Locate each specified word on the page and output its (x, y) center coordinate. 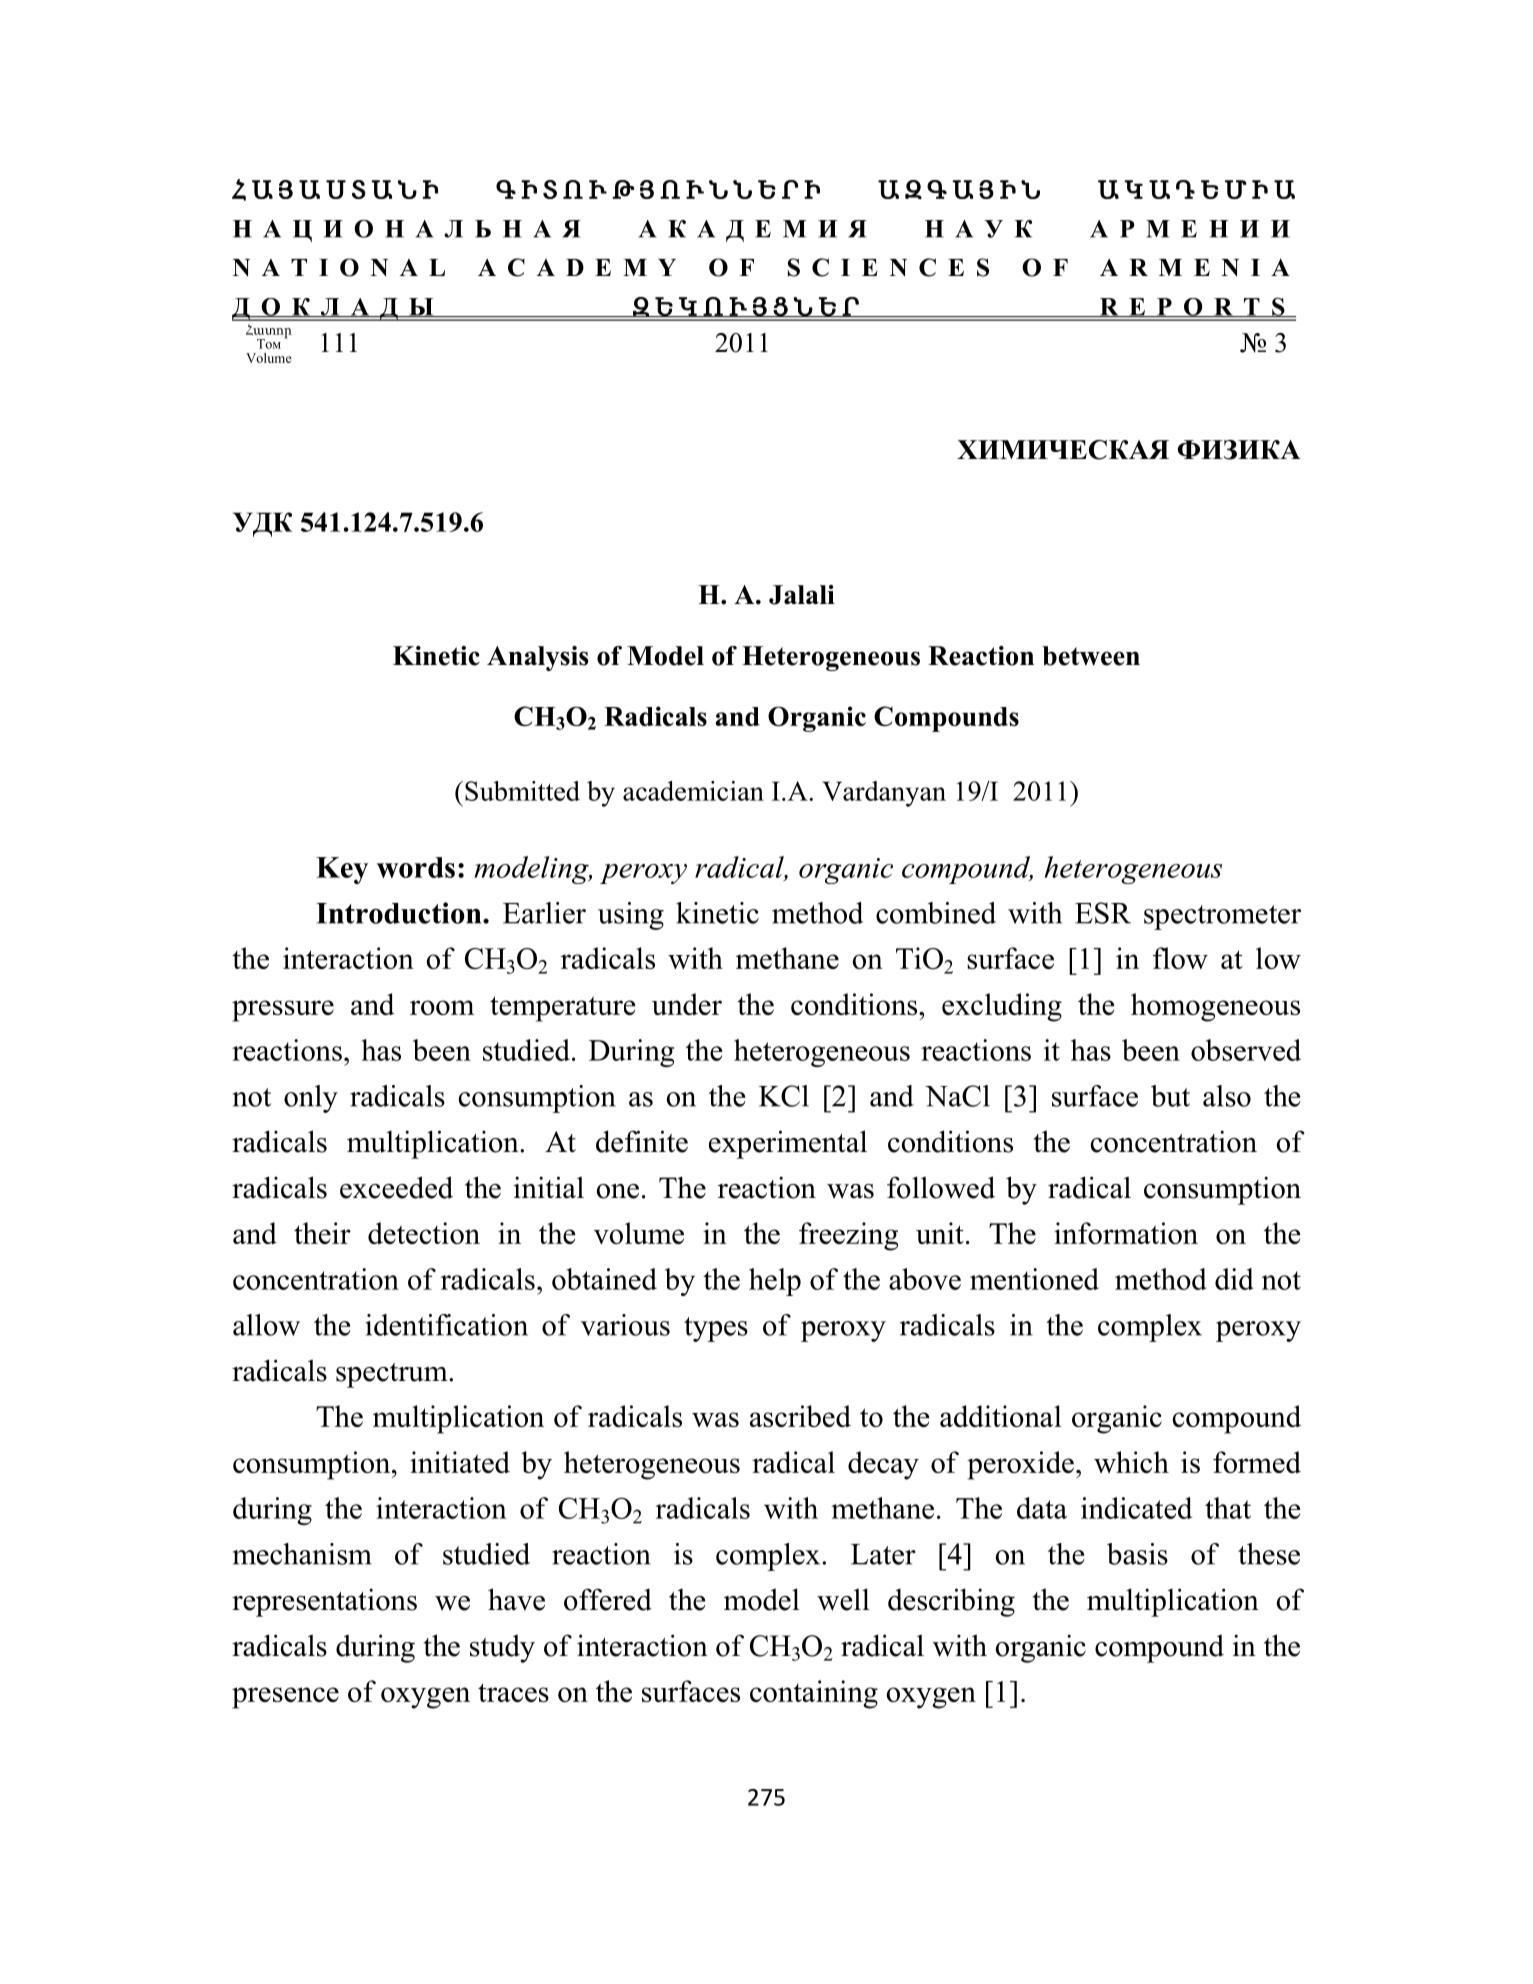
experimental (788, 1144)
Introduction (400, 913)
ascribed (800, 1416)
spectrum (393, 1375)
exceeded (396, 1187)
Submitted (522, 791)
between (1091, 656)
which (1131, 1462)
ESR (1103, 913)
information (1126, 1233)
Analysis (538, 658)
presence (285, 1698)
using (631, 916)
